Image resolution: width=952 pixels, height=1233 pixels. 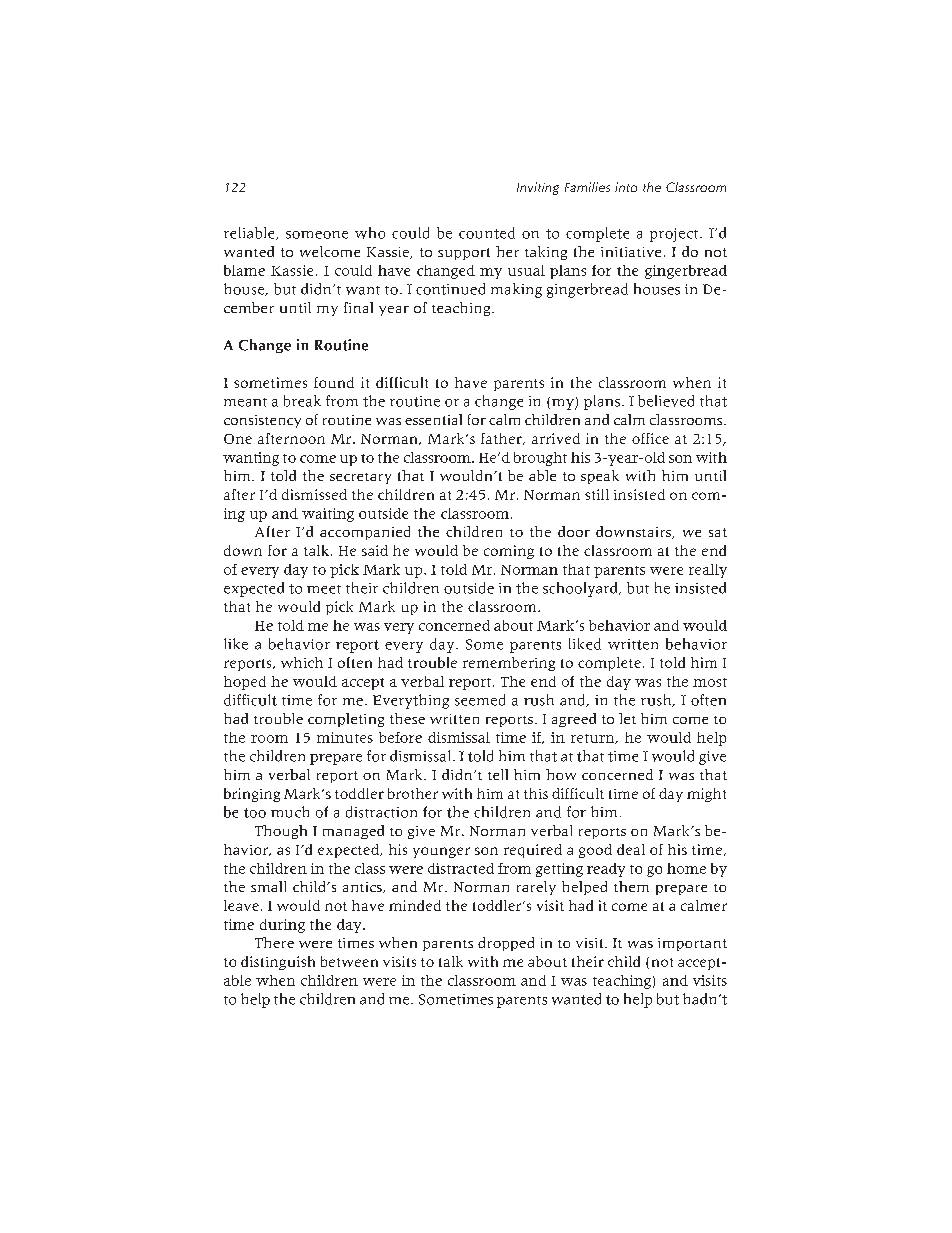 I want to click on dropped, so click(x=506, y=944).
